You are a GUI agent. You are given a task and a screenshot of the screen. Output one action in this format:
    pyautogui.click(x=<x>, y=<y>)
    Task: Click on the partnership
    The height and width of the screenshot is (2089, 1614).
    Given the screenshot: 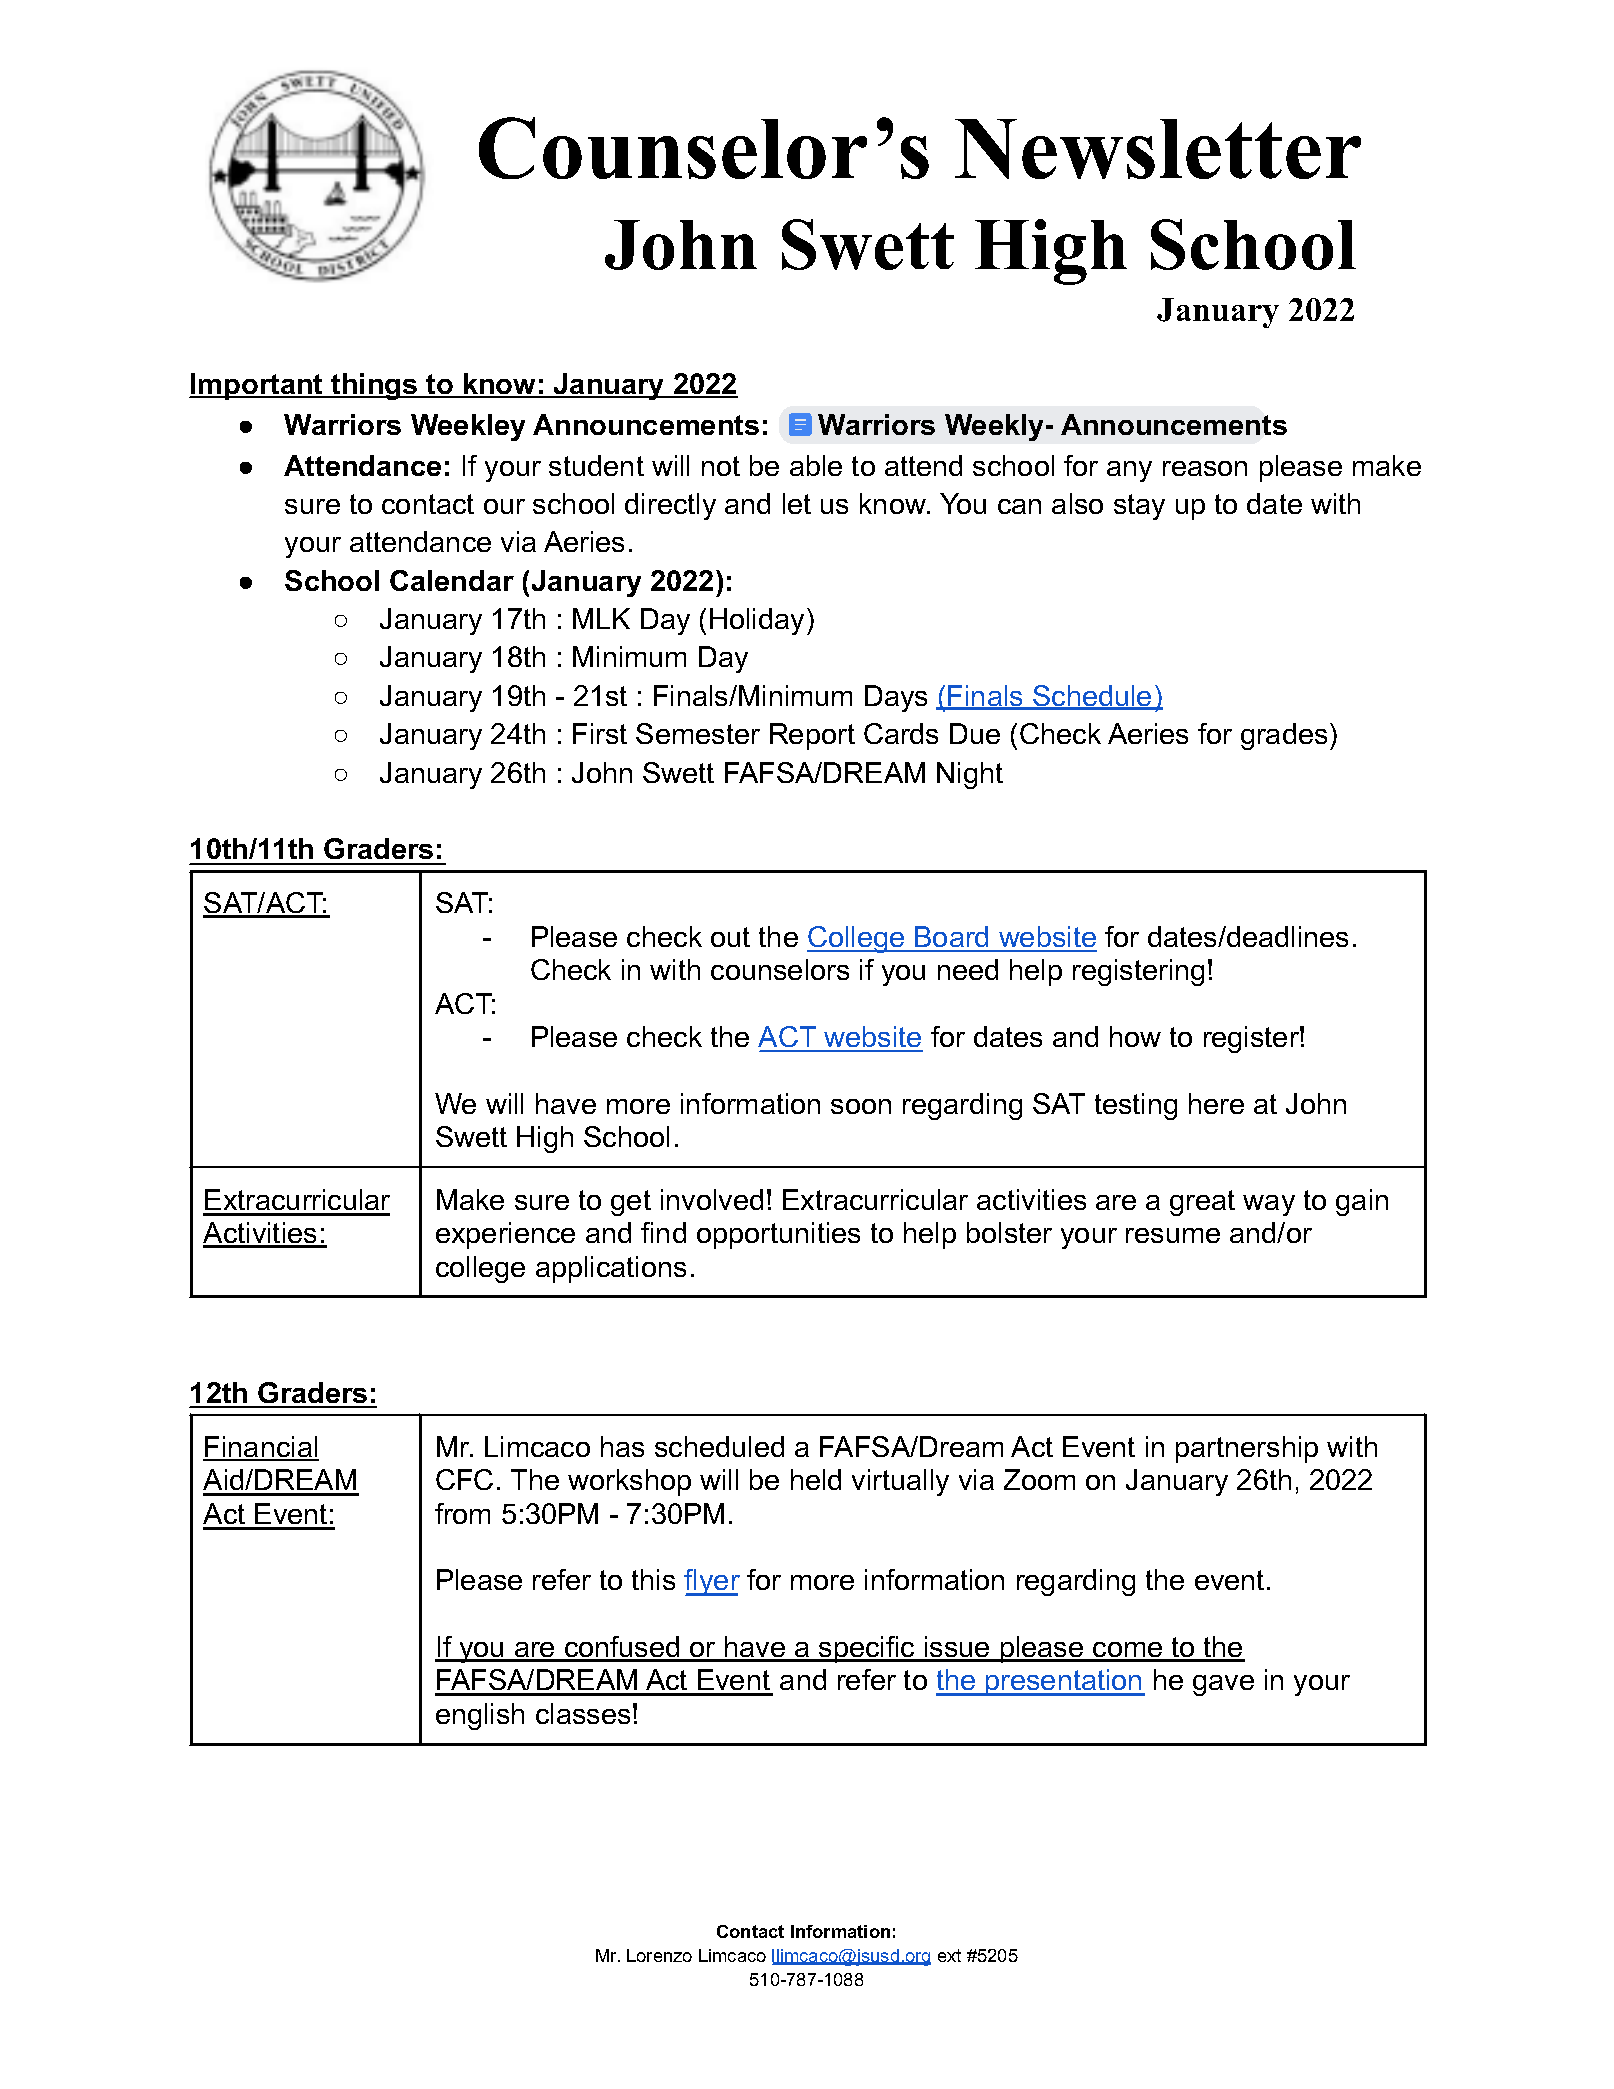 What is the action you would take?
    pyautogui.click(x=1247, y=1449)
